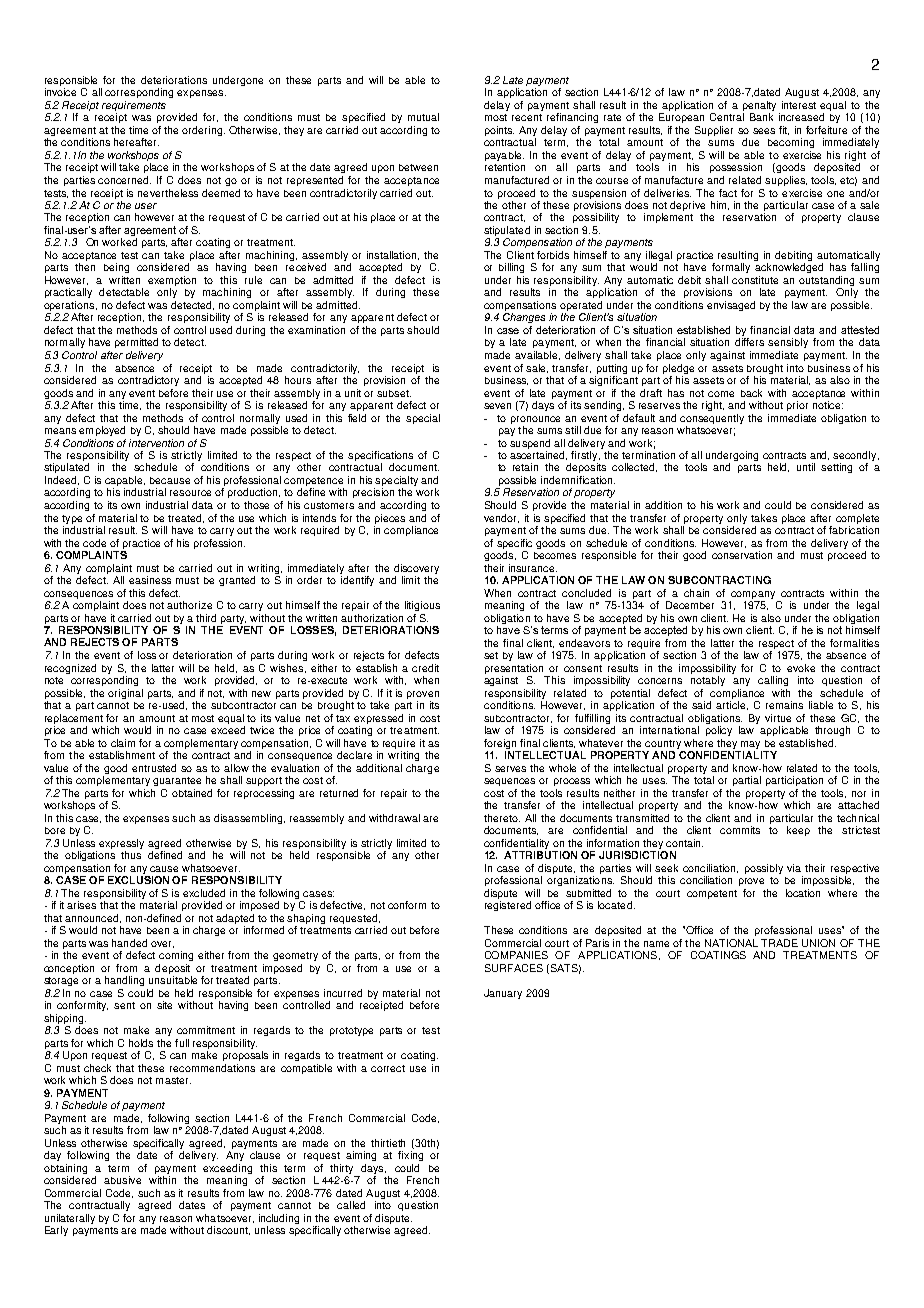 This screenshot has height=1308, width=924. What do you see at coordinates (423, 117) in the screenshot?
I see `mutual` at bounding box center [423, 117].
